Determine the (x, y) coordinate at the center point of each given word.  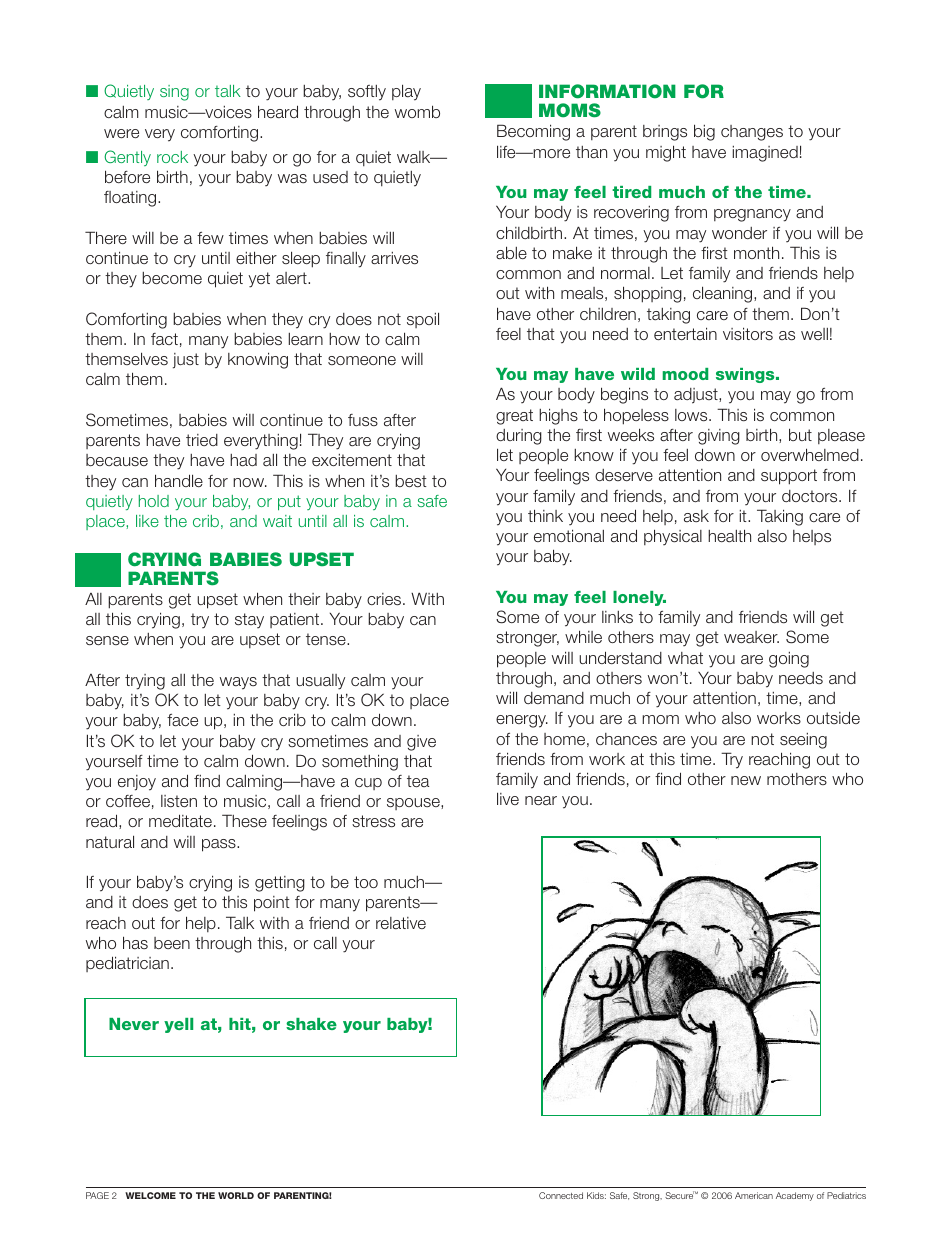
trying (145, 682)
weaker (751, 637)
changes (752, 133)
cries (385, 599)
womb (417, 111)
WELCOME (150, 1195)
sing (174, 93)
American (754, 1195)
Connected (561, 1195)
